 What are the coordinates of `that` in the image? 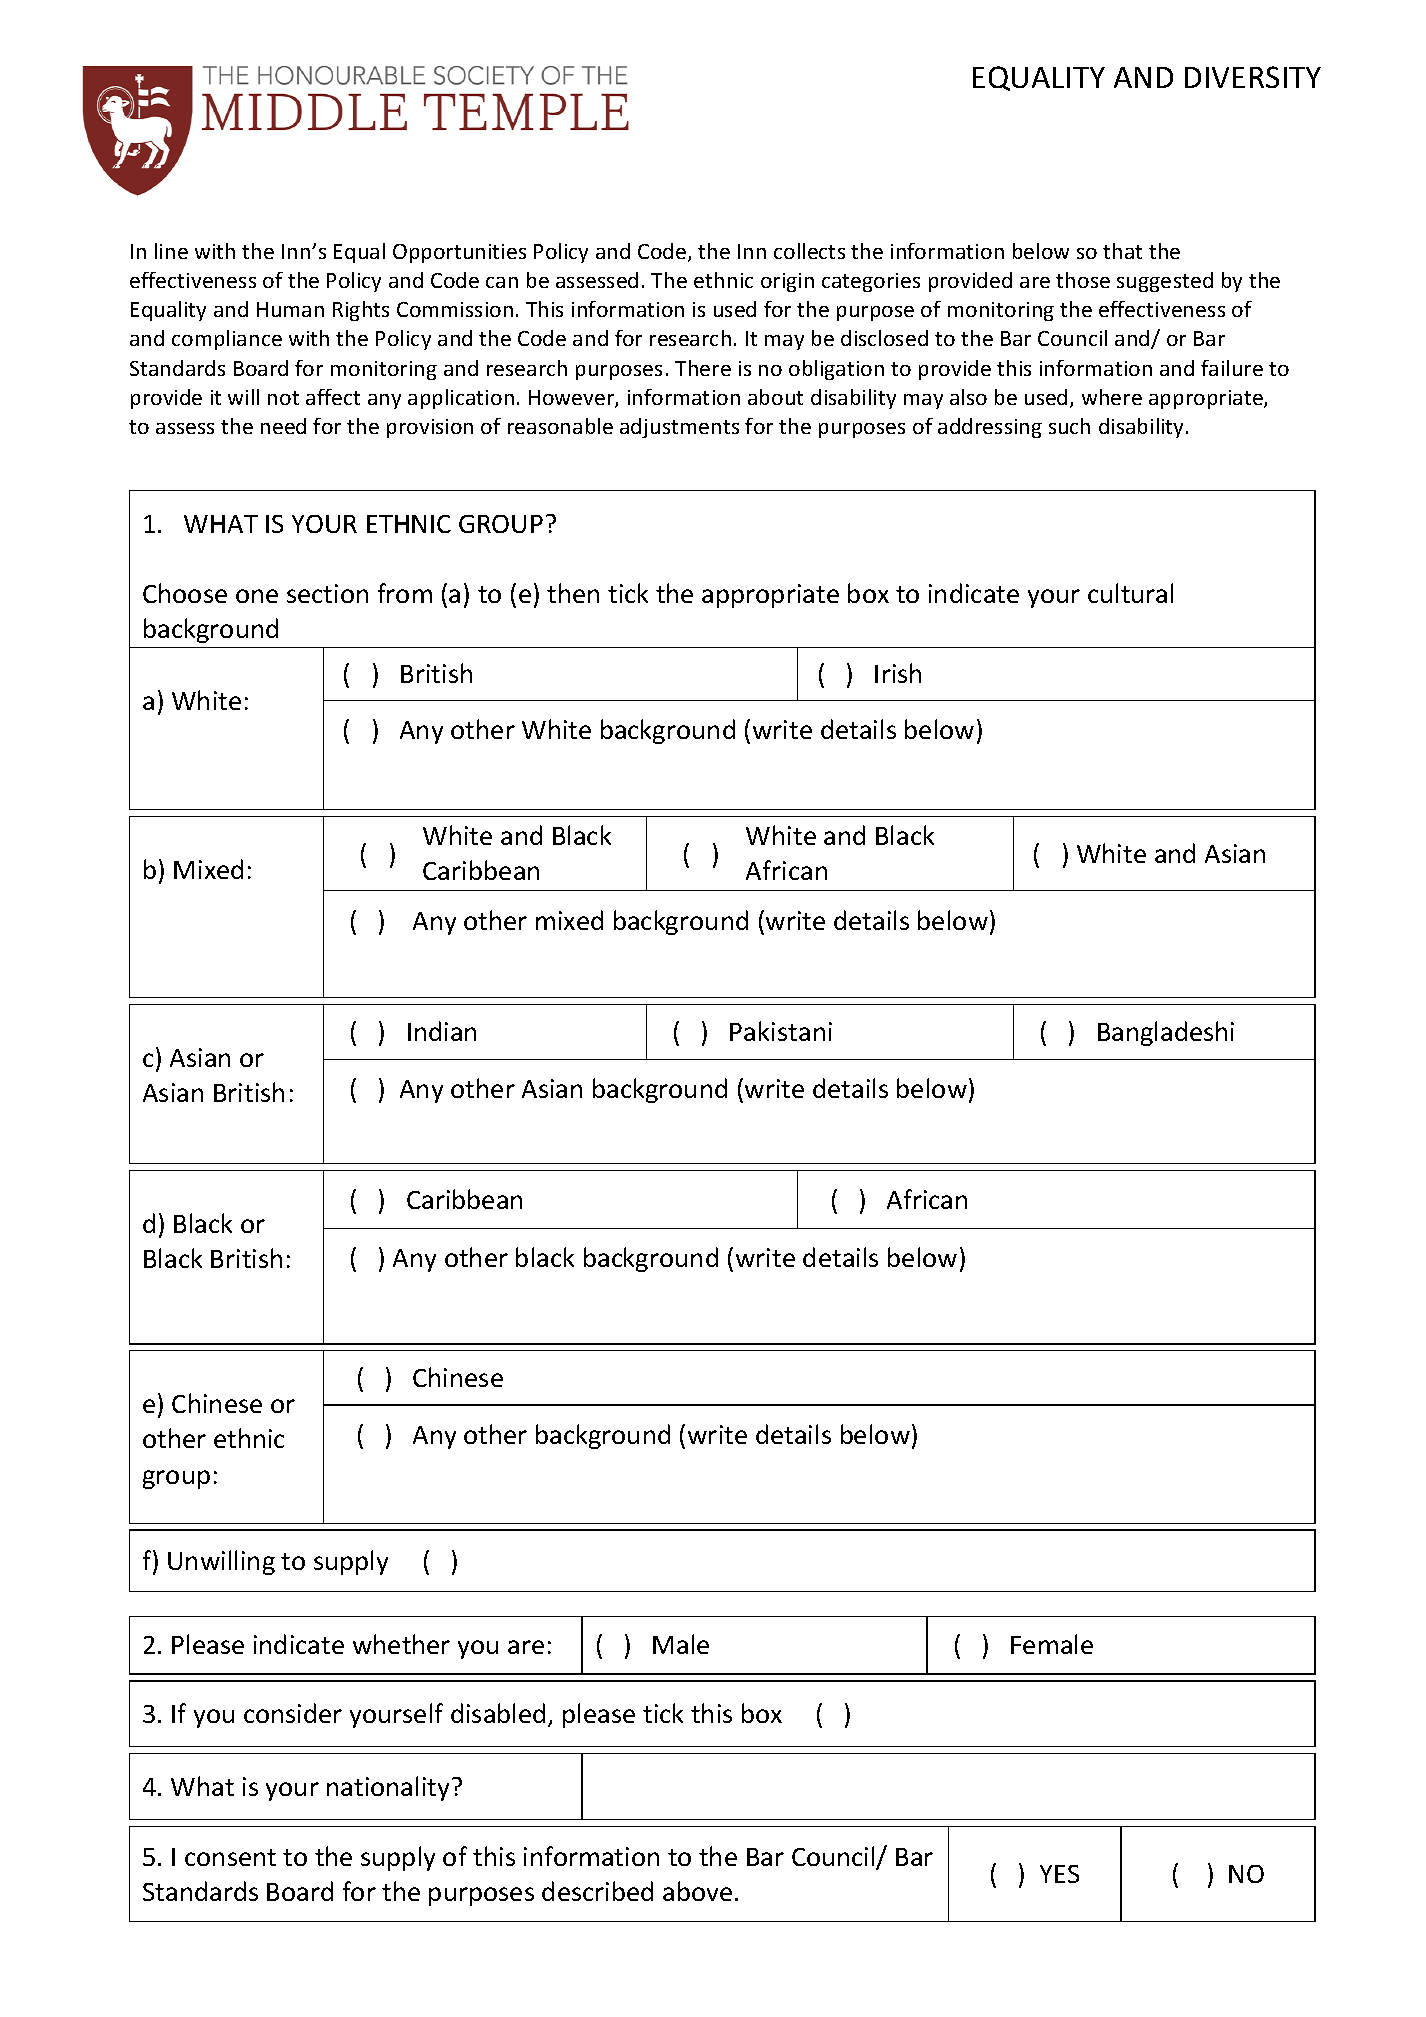 It's located at (1122, 251).
